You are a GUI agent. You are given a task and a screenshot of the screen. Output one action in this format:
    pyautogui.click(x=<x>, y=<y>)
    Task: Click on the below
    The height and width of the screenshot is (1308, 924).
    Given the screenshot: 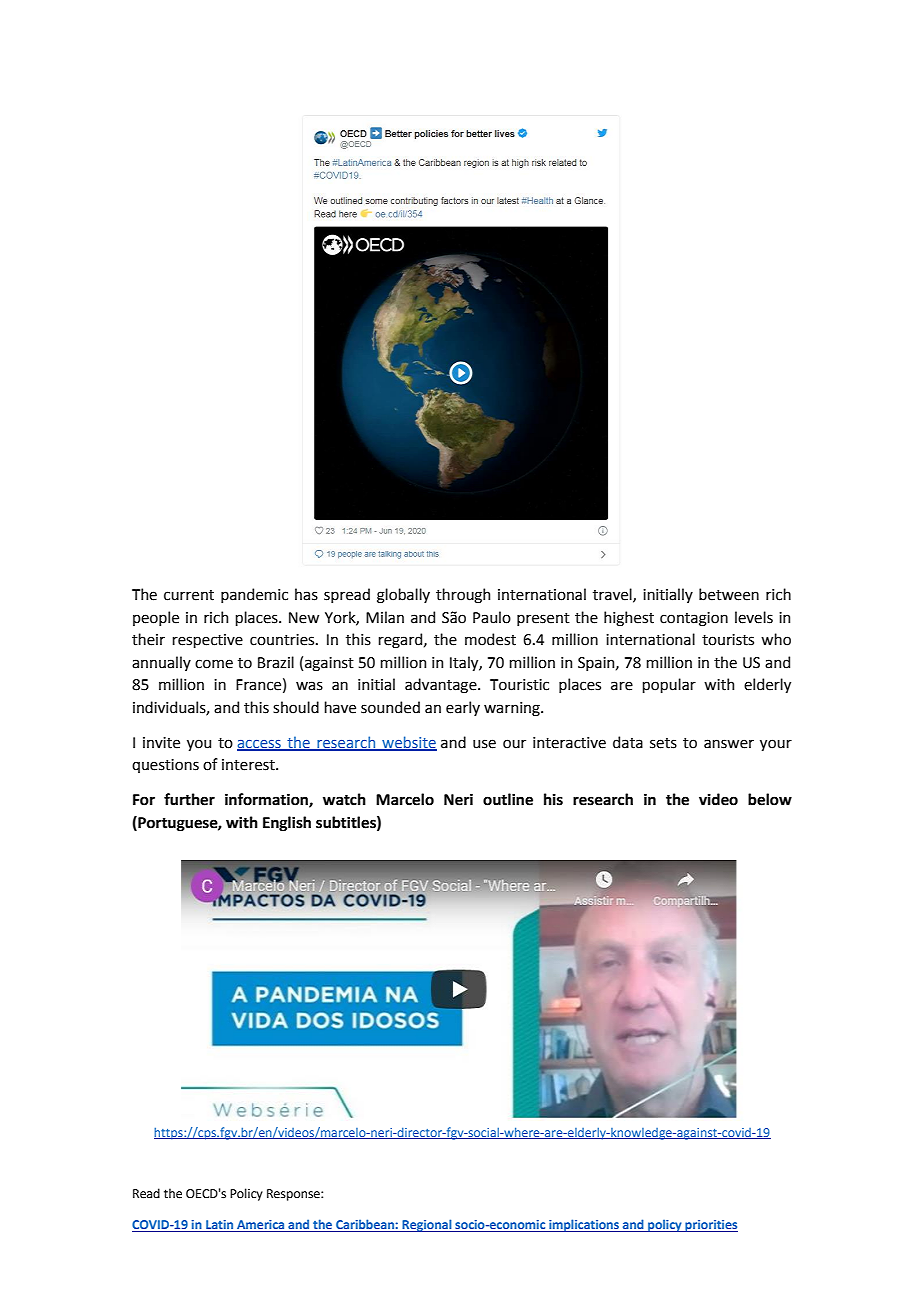 What is the action you would take?
    pyautogui.click(x=770, y=799)
